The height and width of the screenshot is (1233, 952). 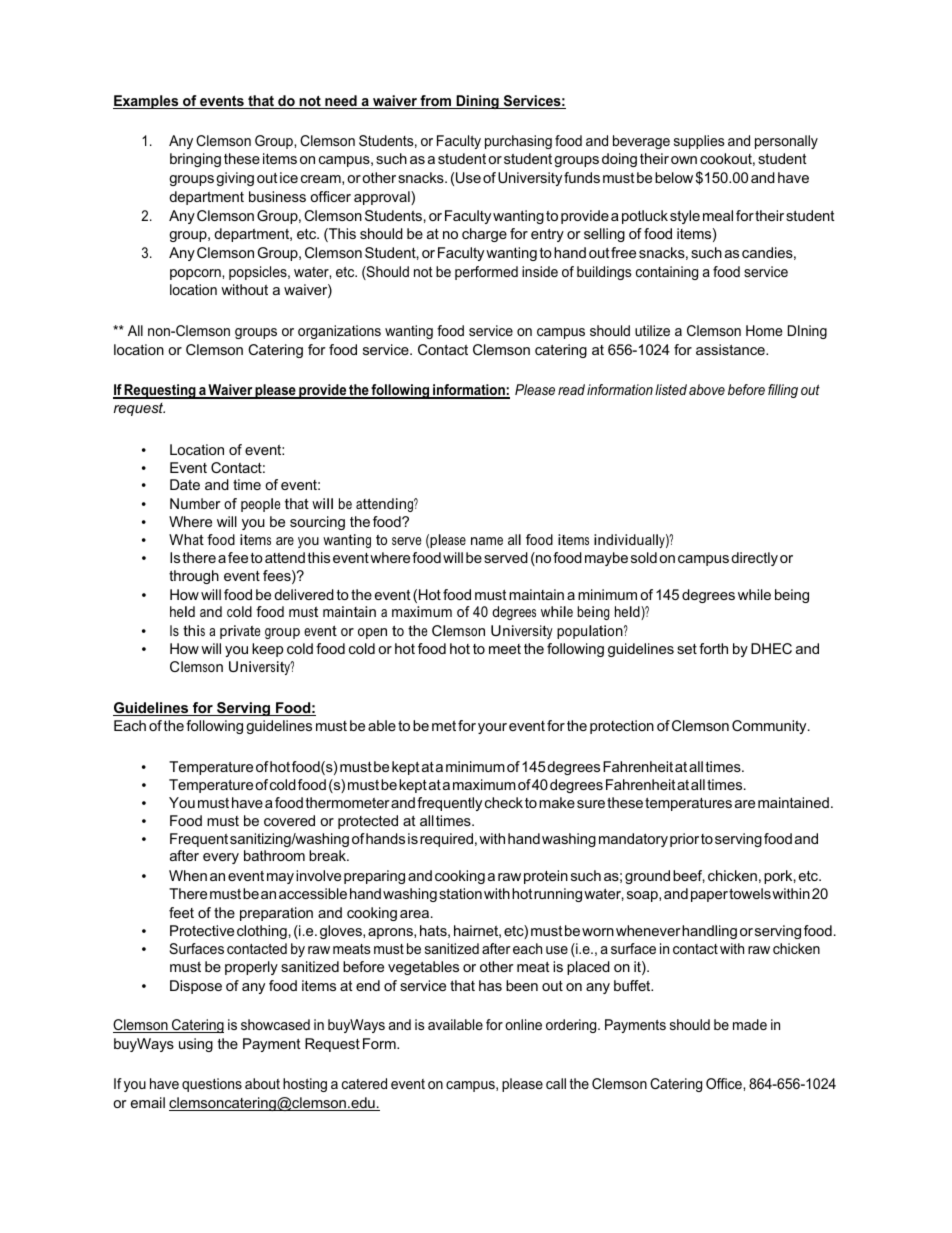 What do you see at coordinates (523, 1024) in the screenshot?
I see `online` at bounding box center [523, 1024].
